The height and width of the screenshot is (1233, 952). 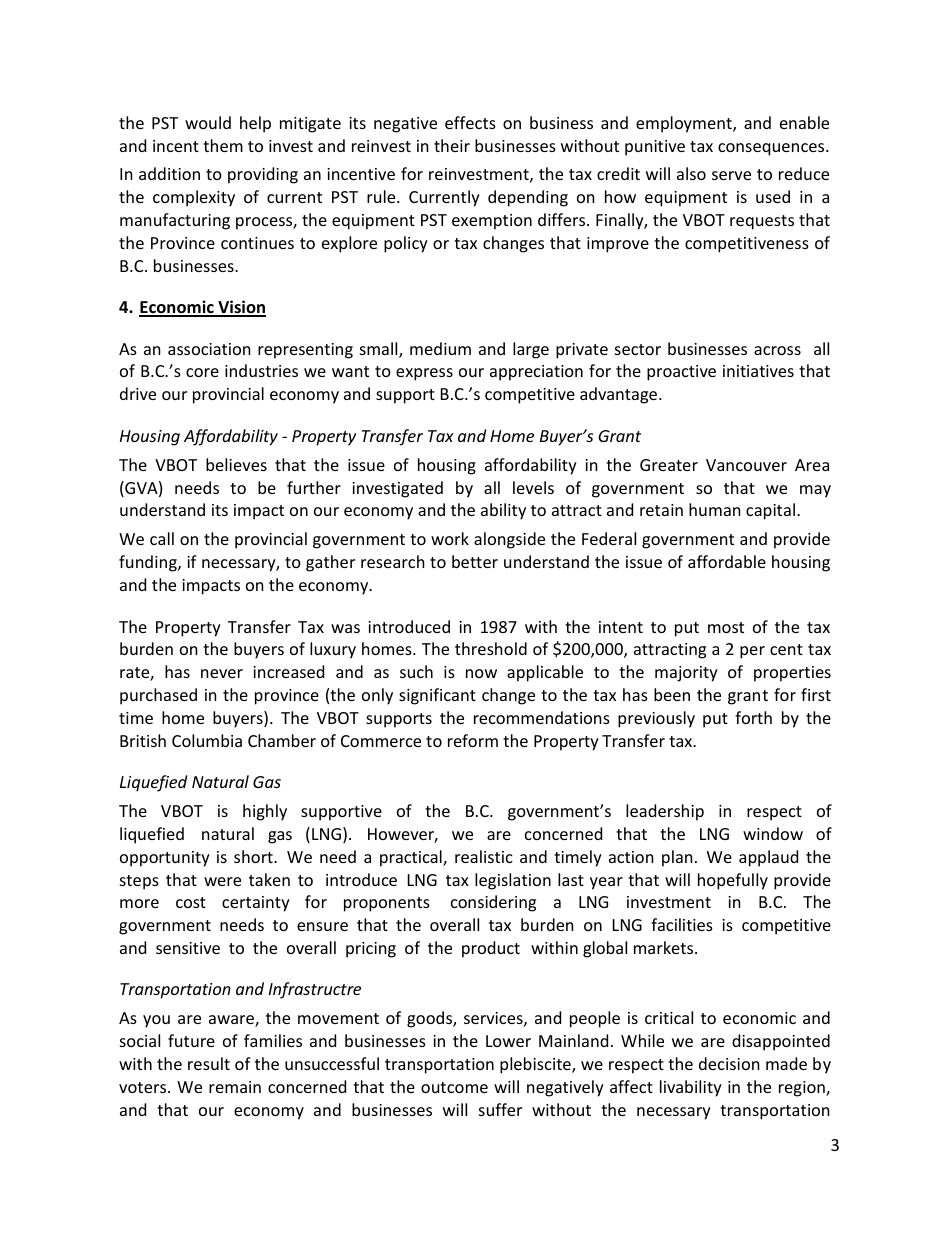 What do you see at coordinates (726, 627) in the screenshot?
I see `most` at bounding box center [726, 627].
